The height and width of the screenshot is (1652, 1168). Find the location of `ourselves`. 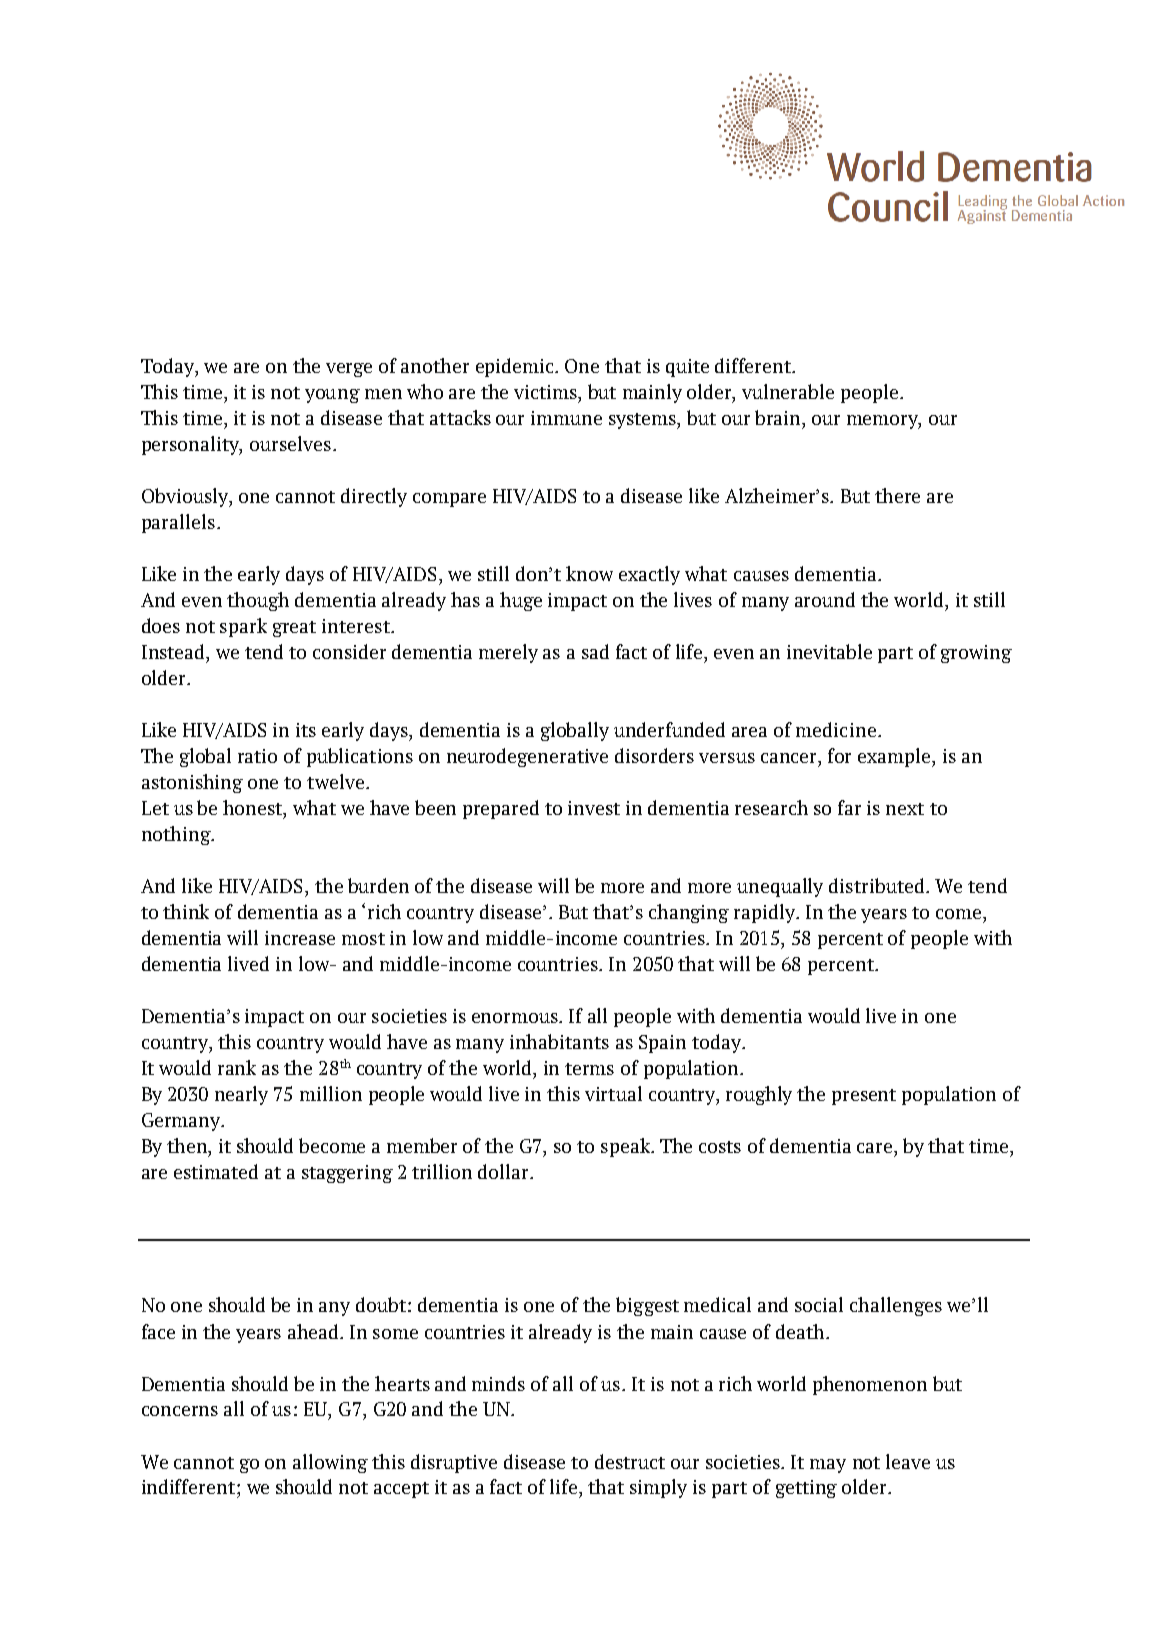

ourselves is located at coordinates (290, 443).
